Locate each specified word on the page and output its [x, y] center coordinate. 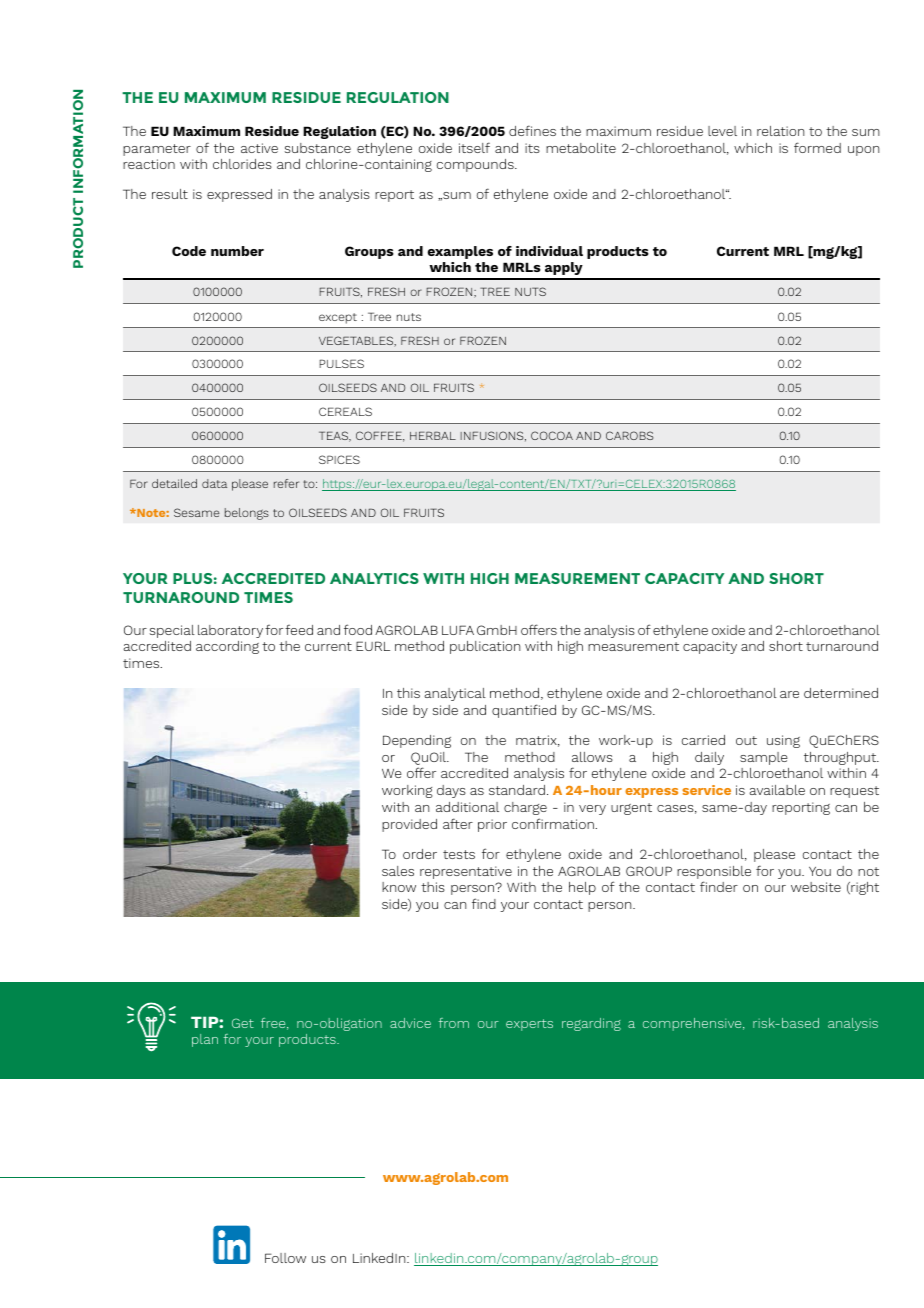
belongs [247, 514]
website [816, 887]
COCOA [552, 435]
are [789, 694]
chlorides [242, 164]
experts [529, 1025]
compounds [476, 165]
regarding [591, 1024]
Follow [285, 1258]
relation [780, 131]
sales [398, 871]
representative [466, 872]
